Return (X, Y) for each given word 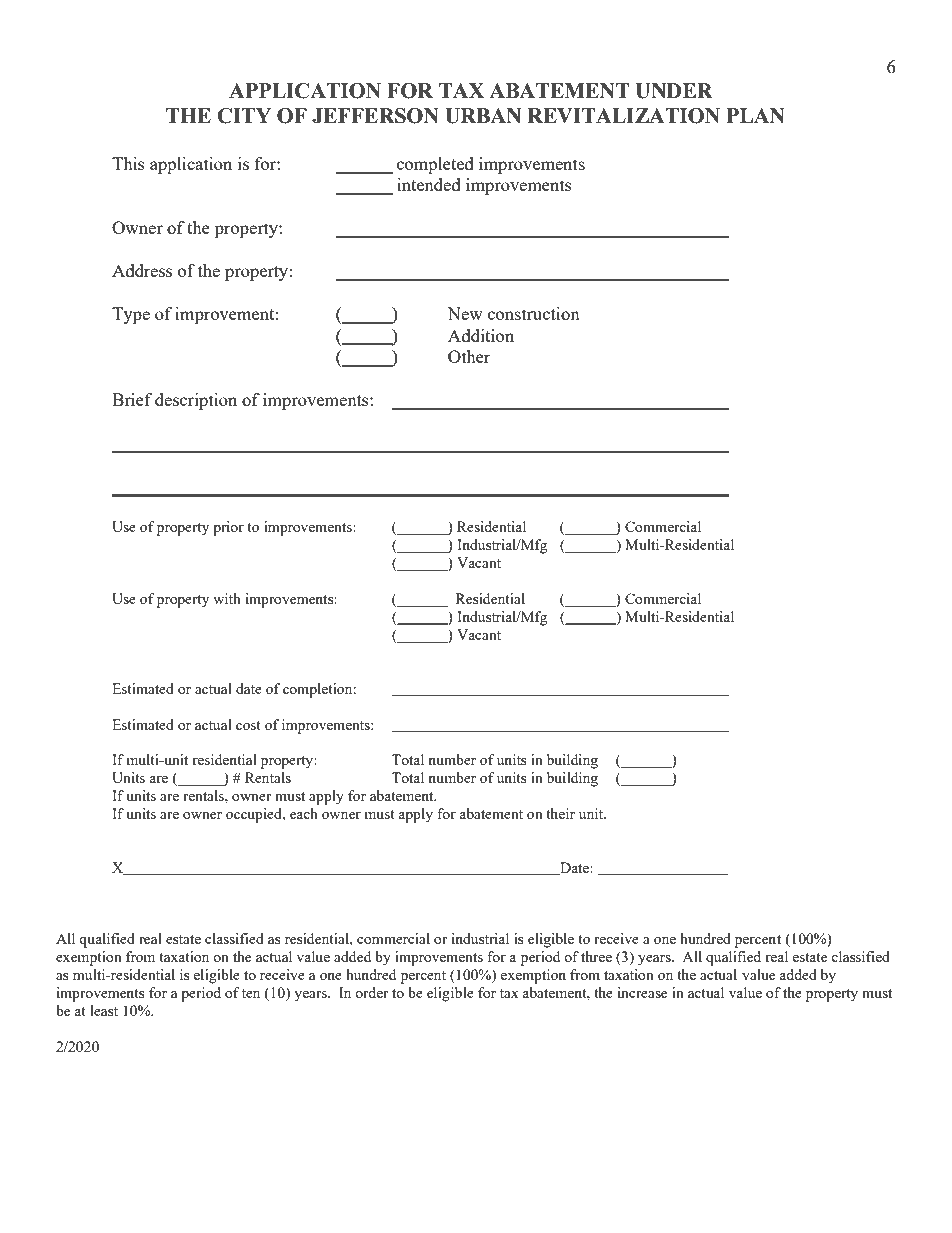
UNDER (674, 91)
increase (642, 992)
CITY (244, 116)
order (372, 992)
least (104, 1010)
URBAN (483, 116)
